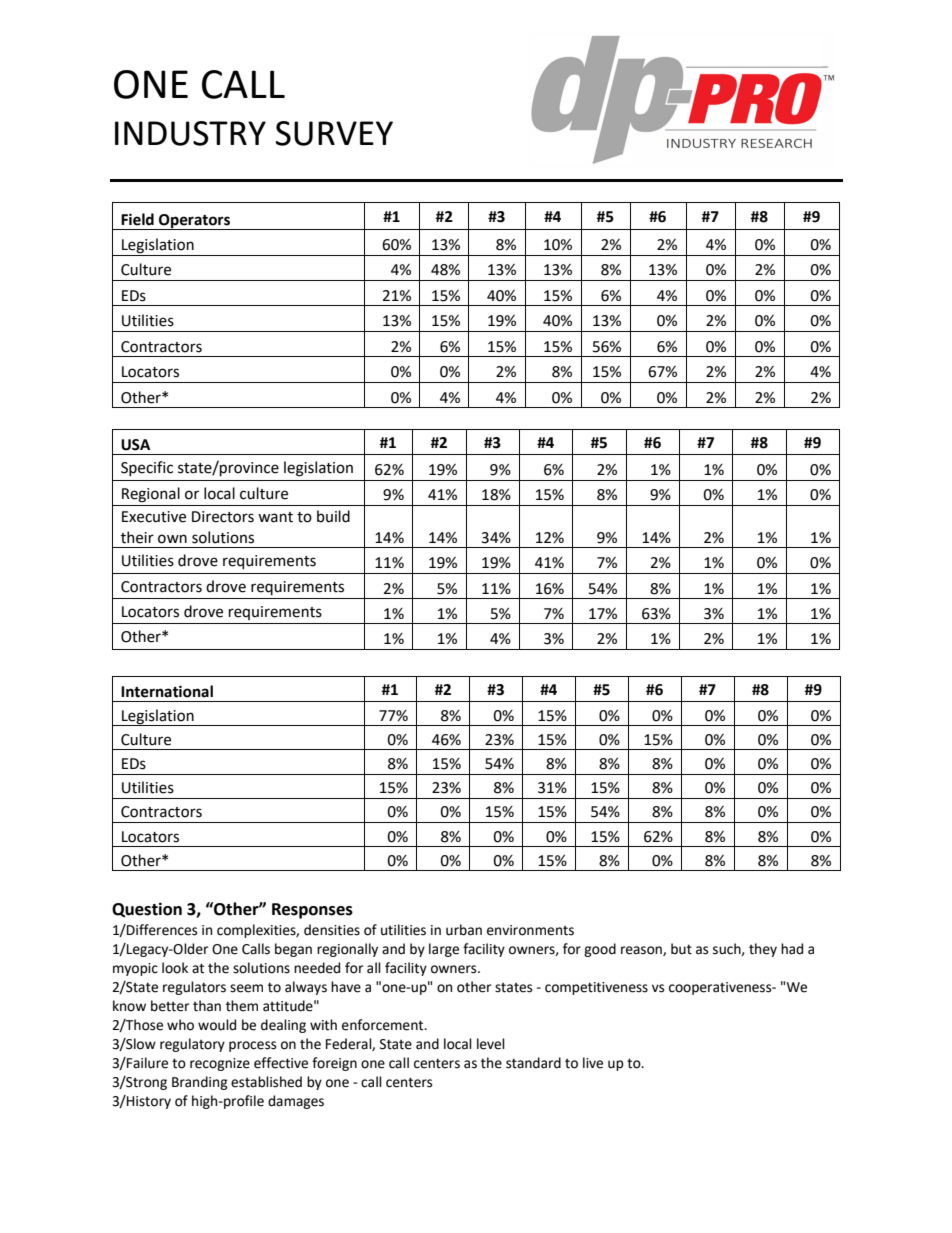 This screenshot has height=1233, width=952. Describe the element at coordinates (593, 1063) in the screenshot. I see `live` at that location.
